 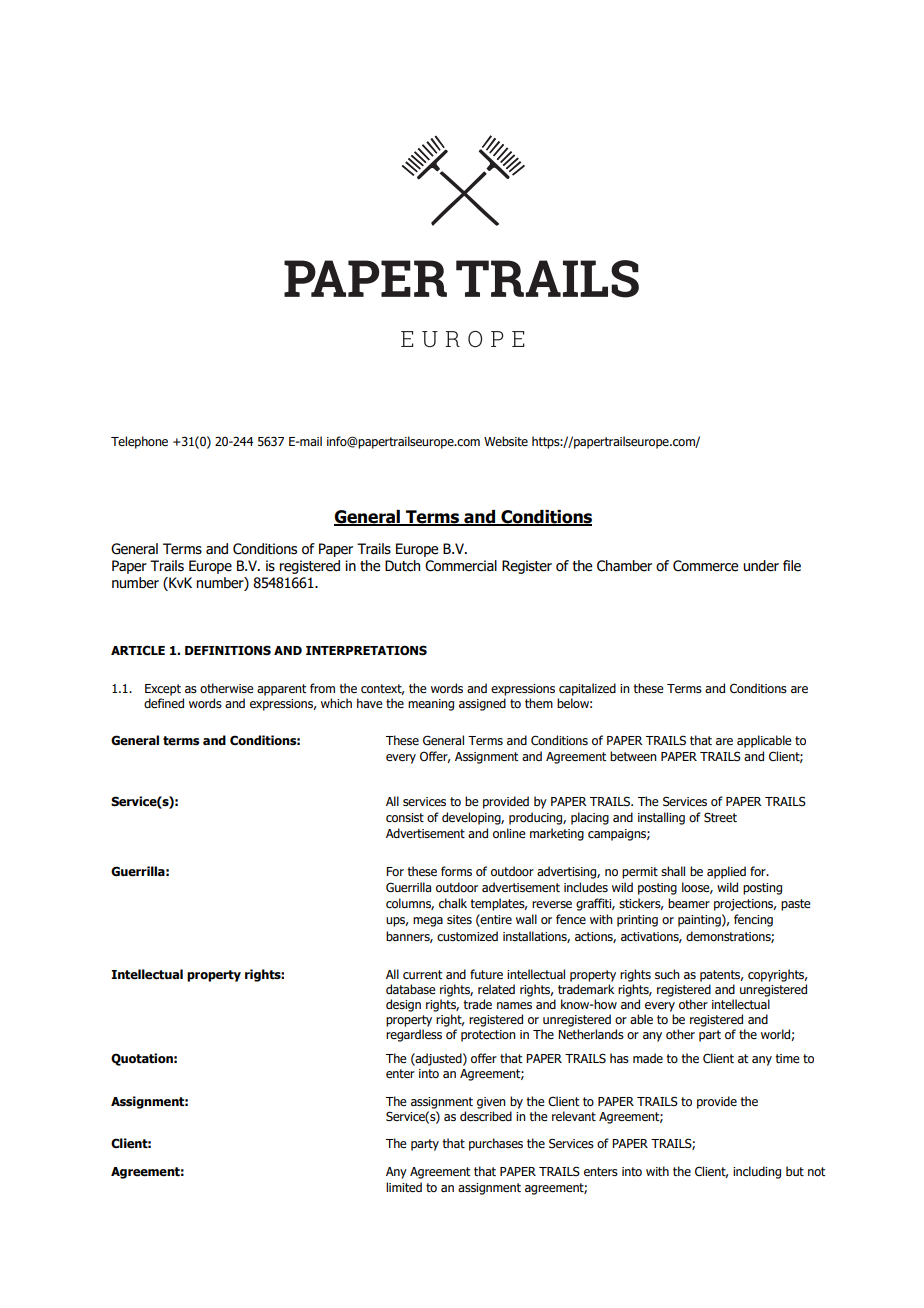 I want to click on consist, so click(x=405, y=818).
